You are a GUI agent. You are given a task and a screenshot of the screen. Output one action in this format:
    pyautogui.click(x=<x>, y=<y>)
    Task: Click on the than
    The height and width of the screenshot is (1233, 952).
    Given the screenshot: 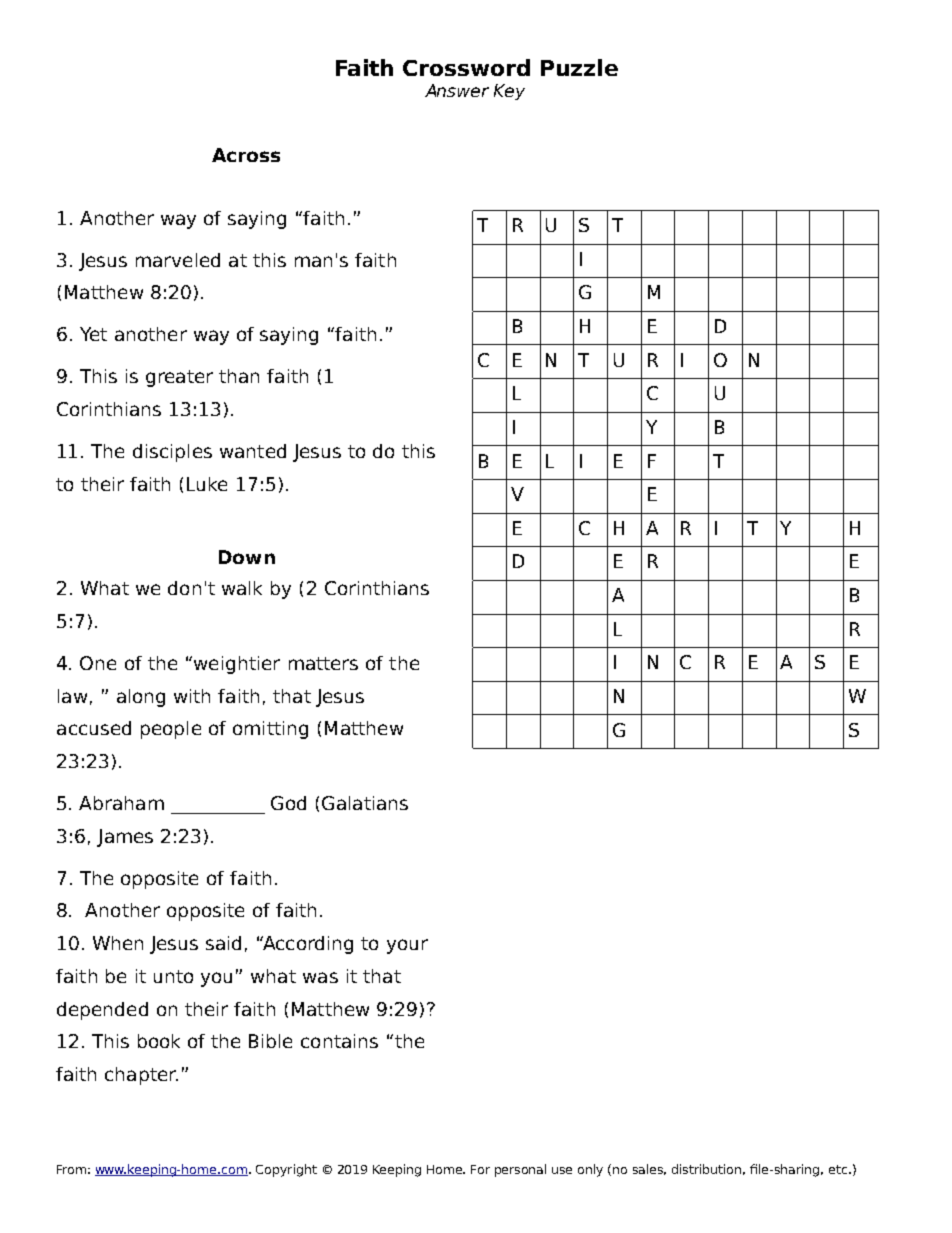 What is the action you would take?
    pyautogui.click(x=239, y=376)
